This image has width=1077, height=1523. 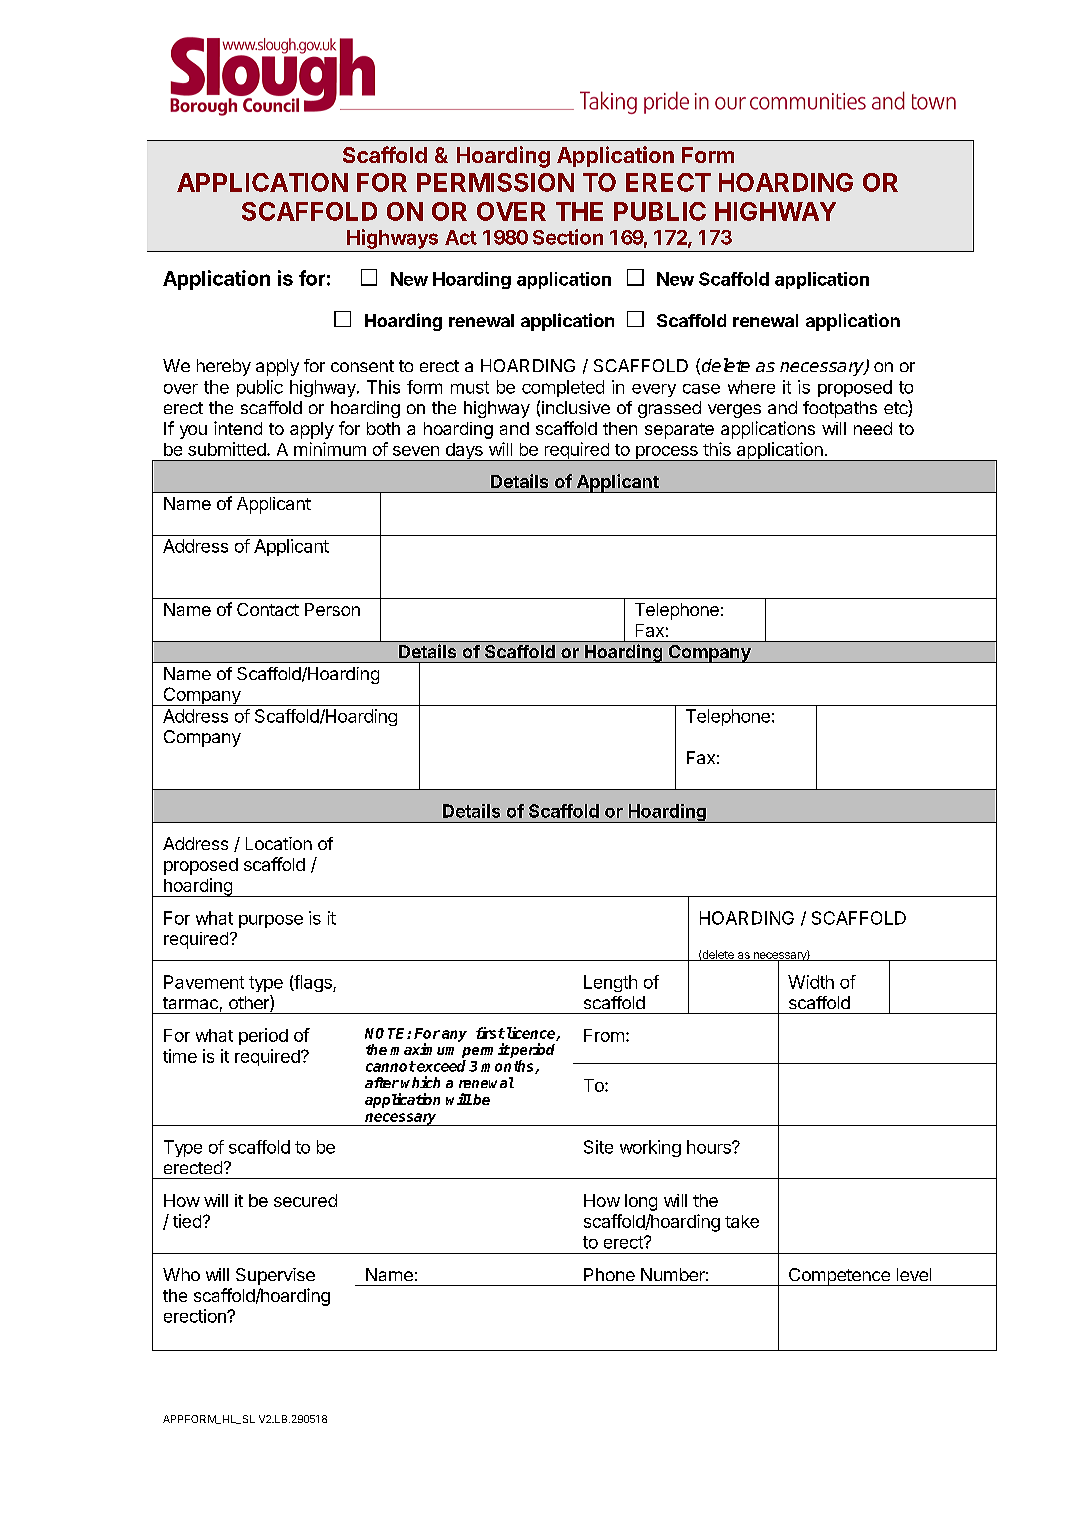 What do you see at coordinates (224, 367) in the image?
I see `hereby` at bounding box center [224, 367].
